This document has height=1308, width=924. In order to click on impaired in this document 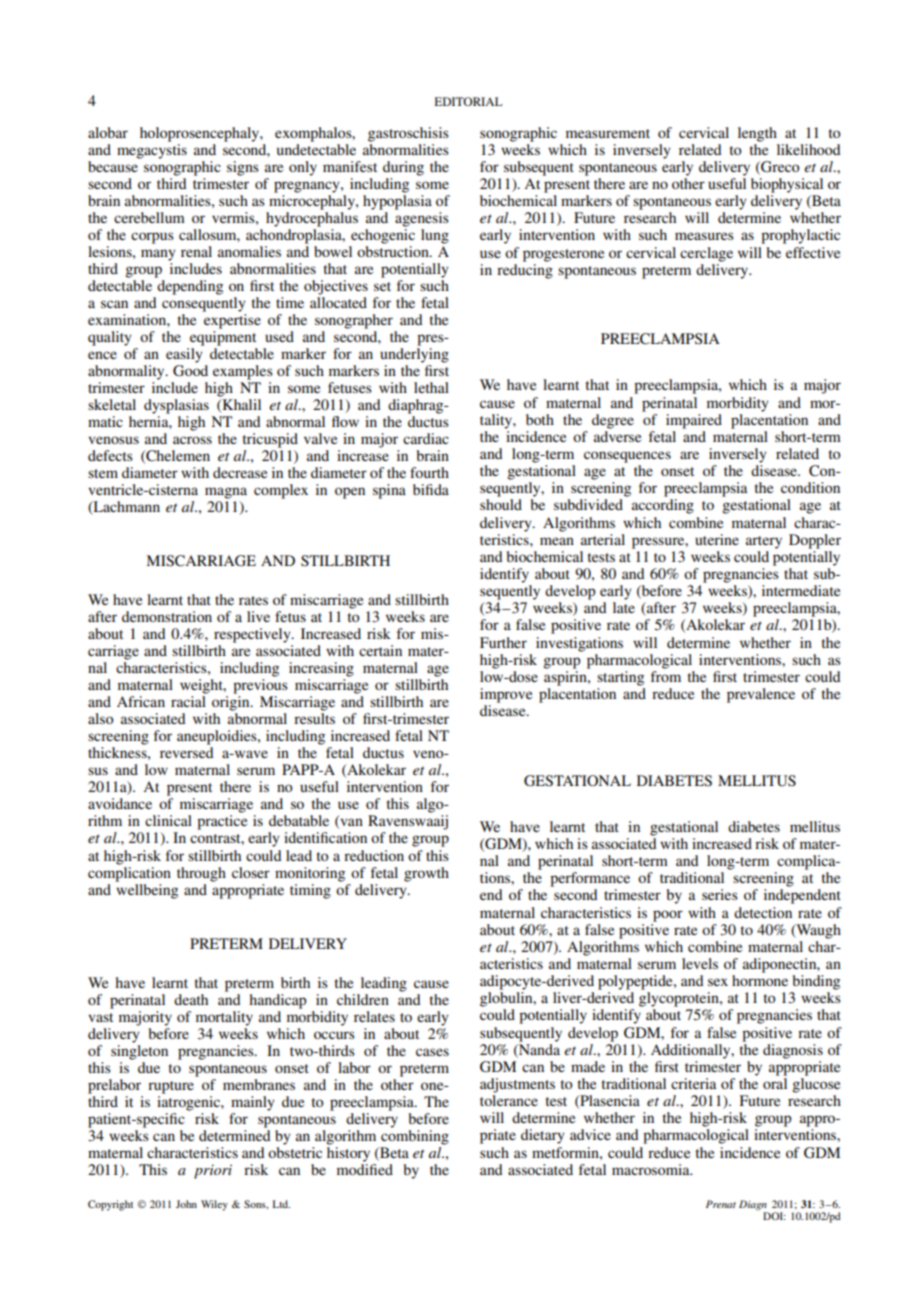, I will do `click(694, 421)`.
